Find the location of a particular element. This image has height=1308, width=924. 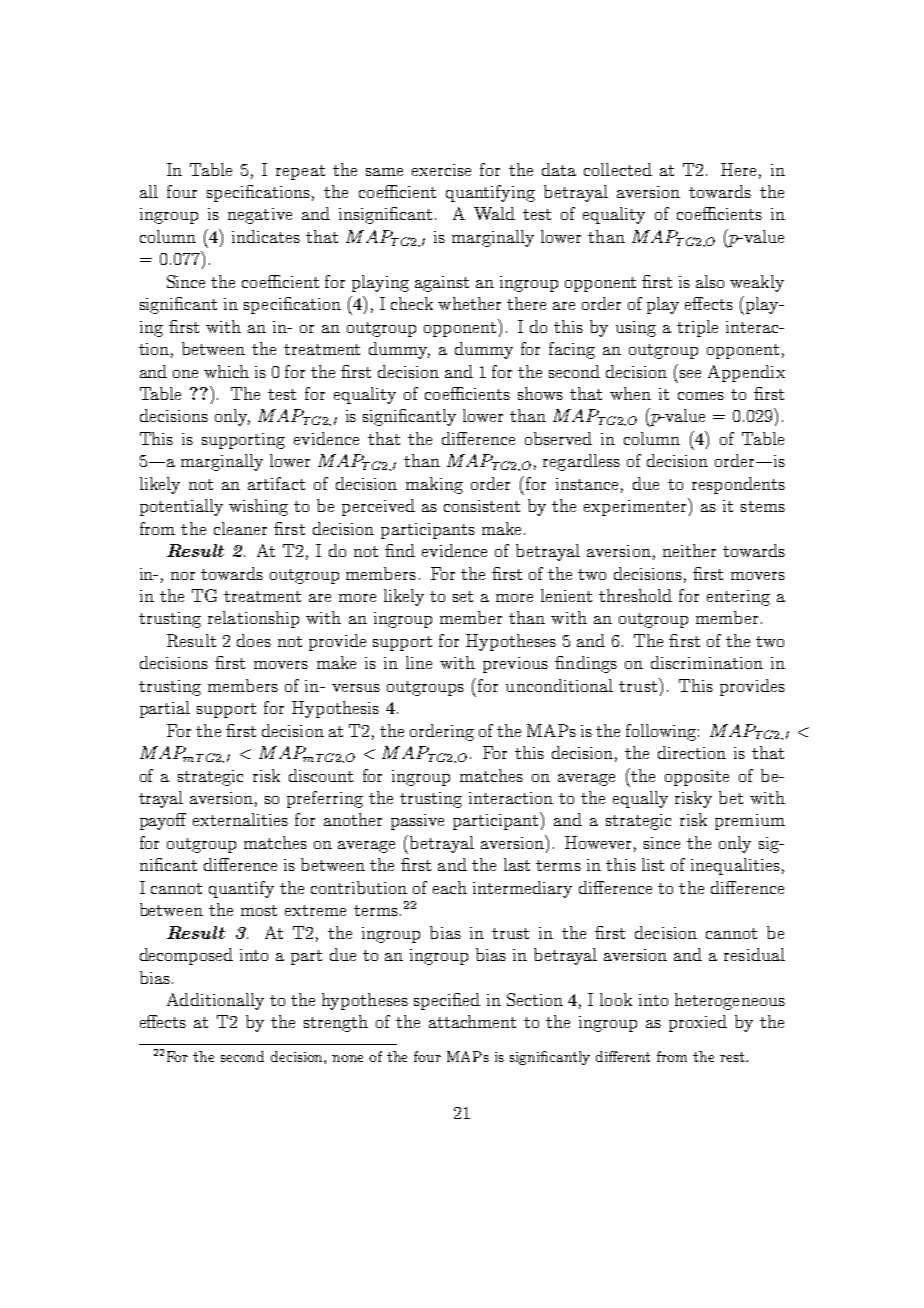

set is located at coordinates (463, 596).
